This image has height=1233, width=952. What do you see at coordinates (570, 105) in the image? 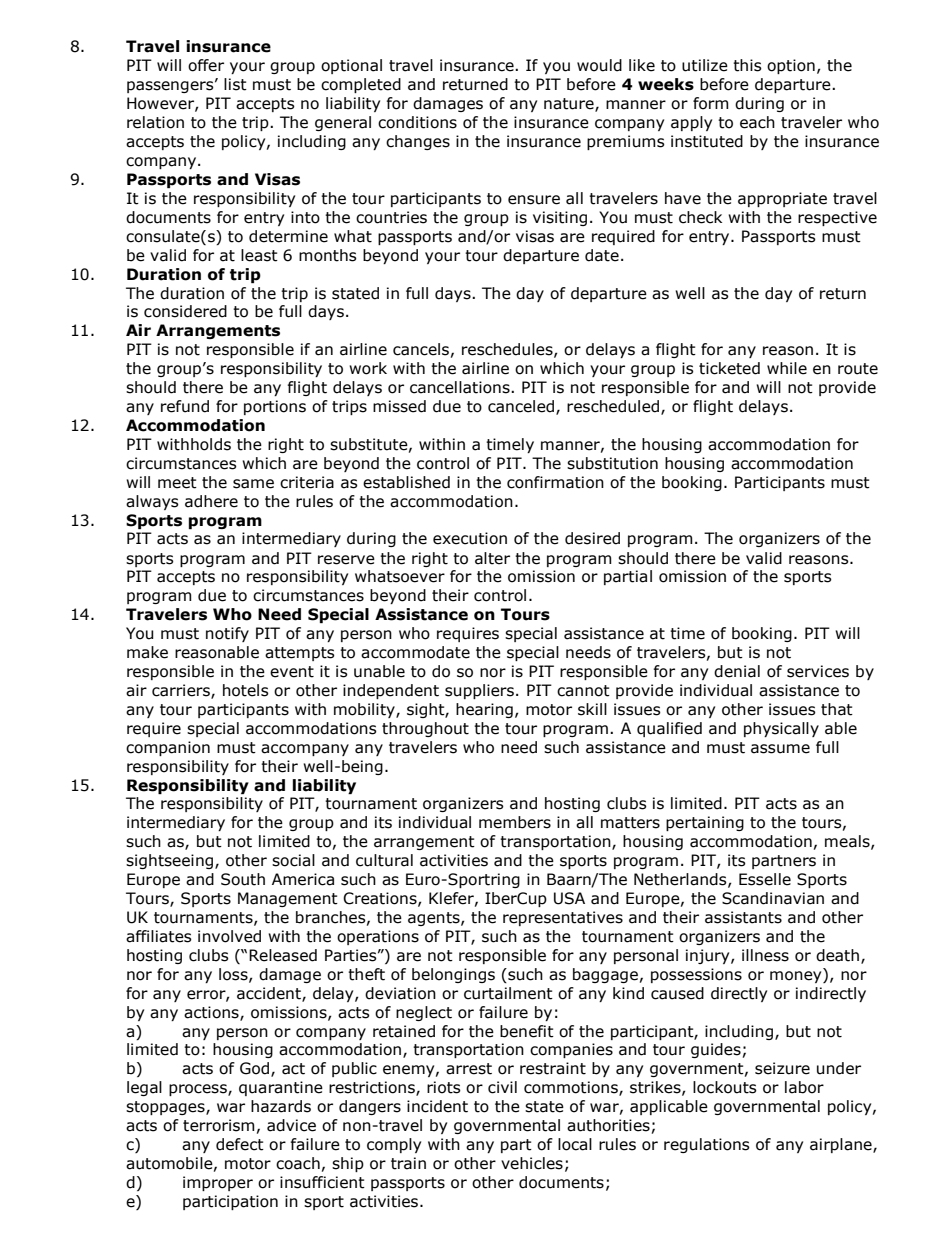
I see `nature` at bounding box center [570, 105].
